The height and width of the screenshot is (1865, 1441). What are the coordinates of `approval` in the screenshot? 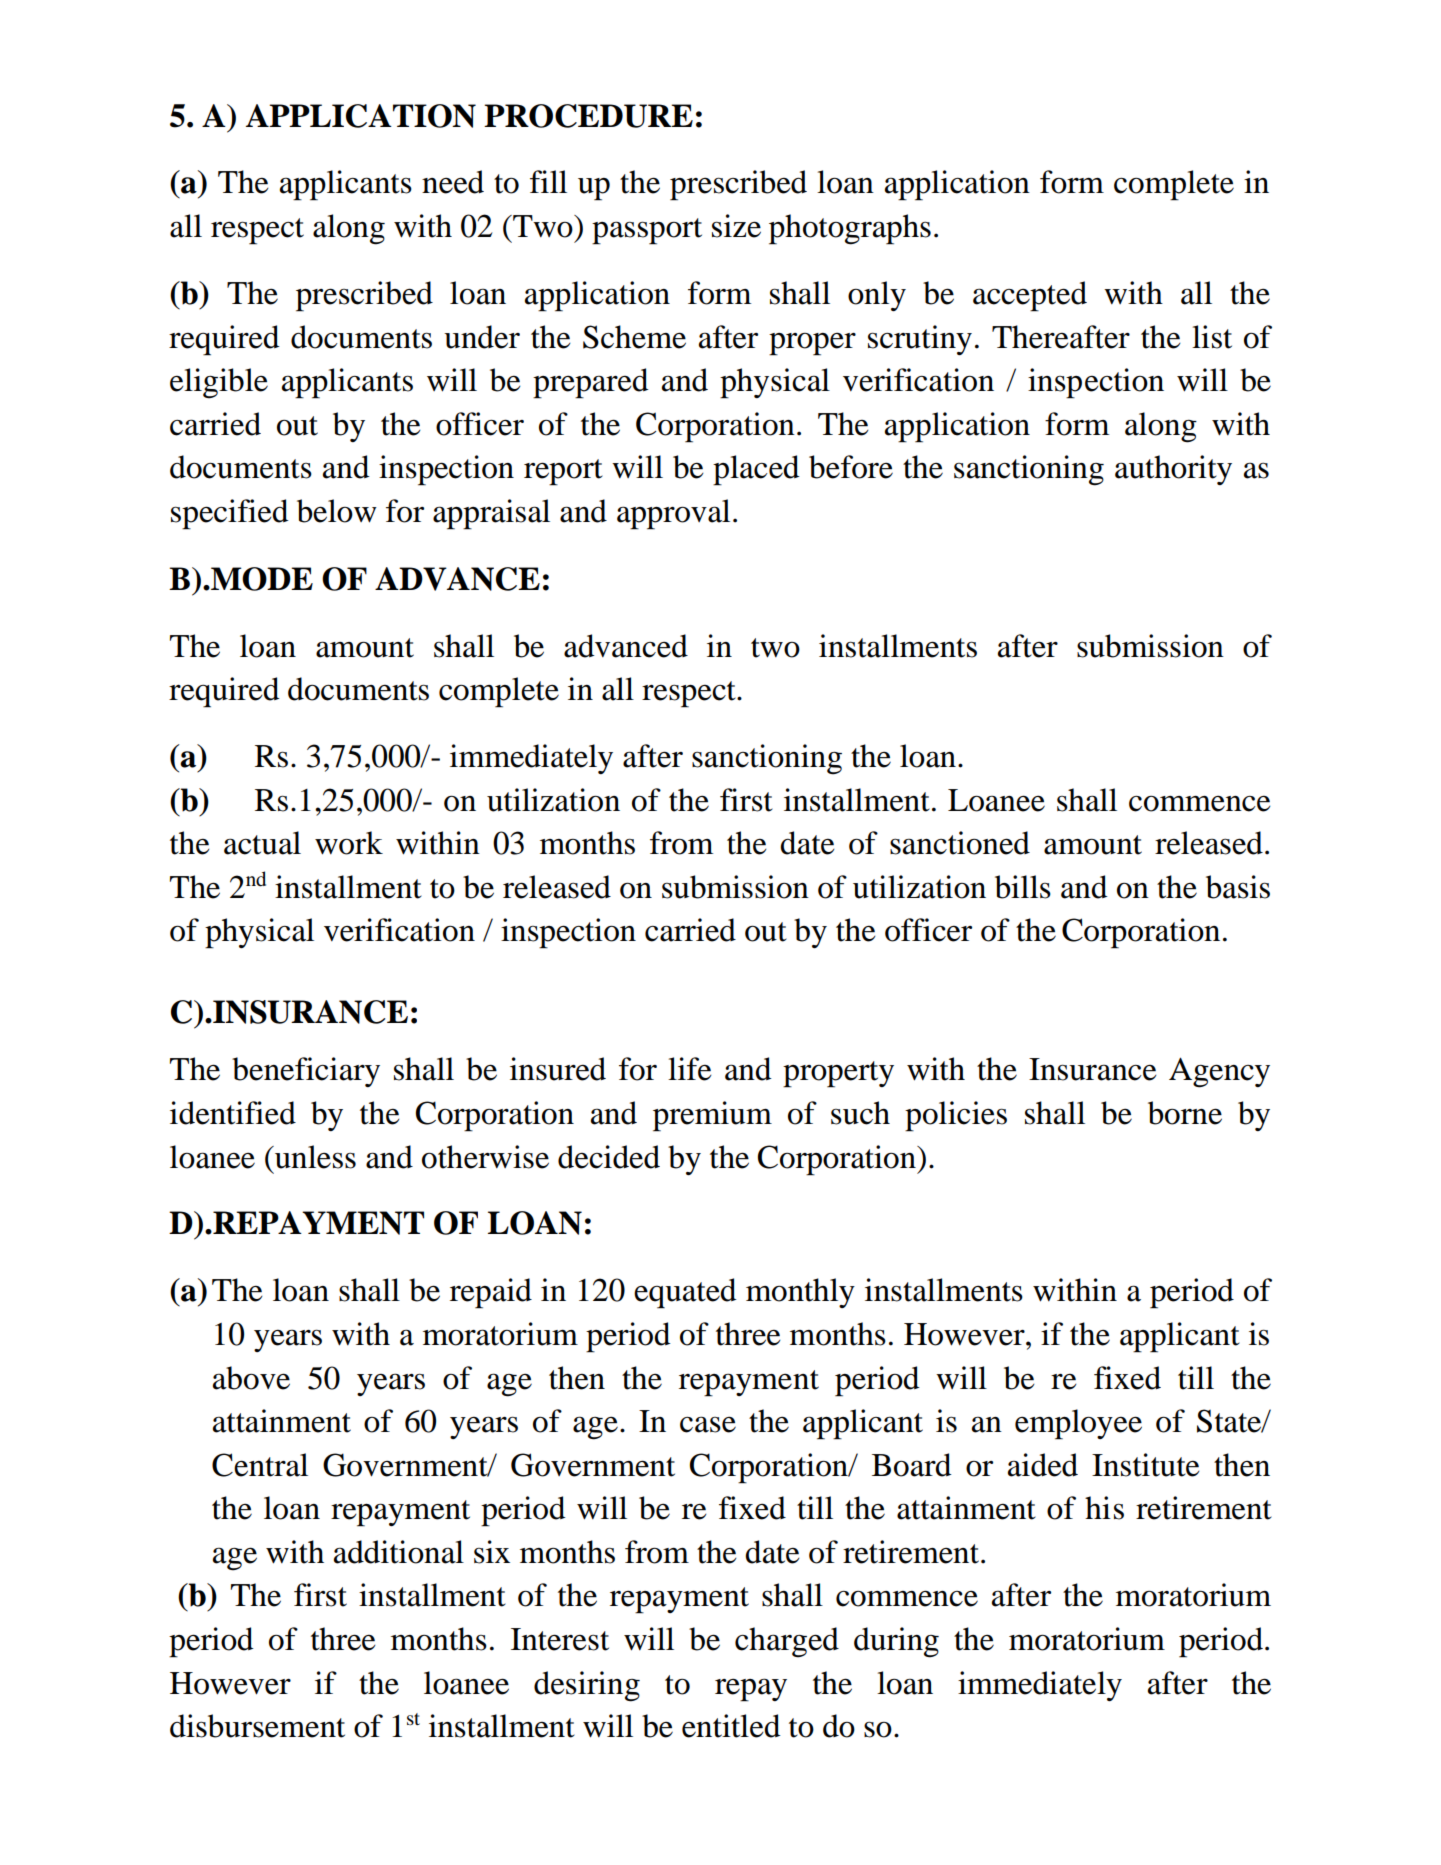 It's located at (673, 514).
